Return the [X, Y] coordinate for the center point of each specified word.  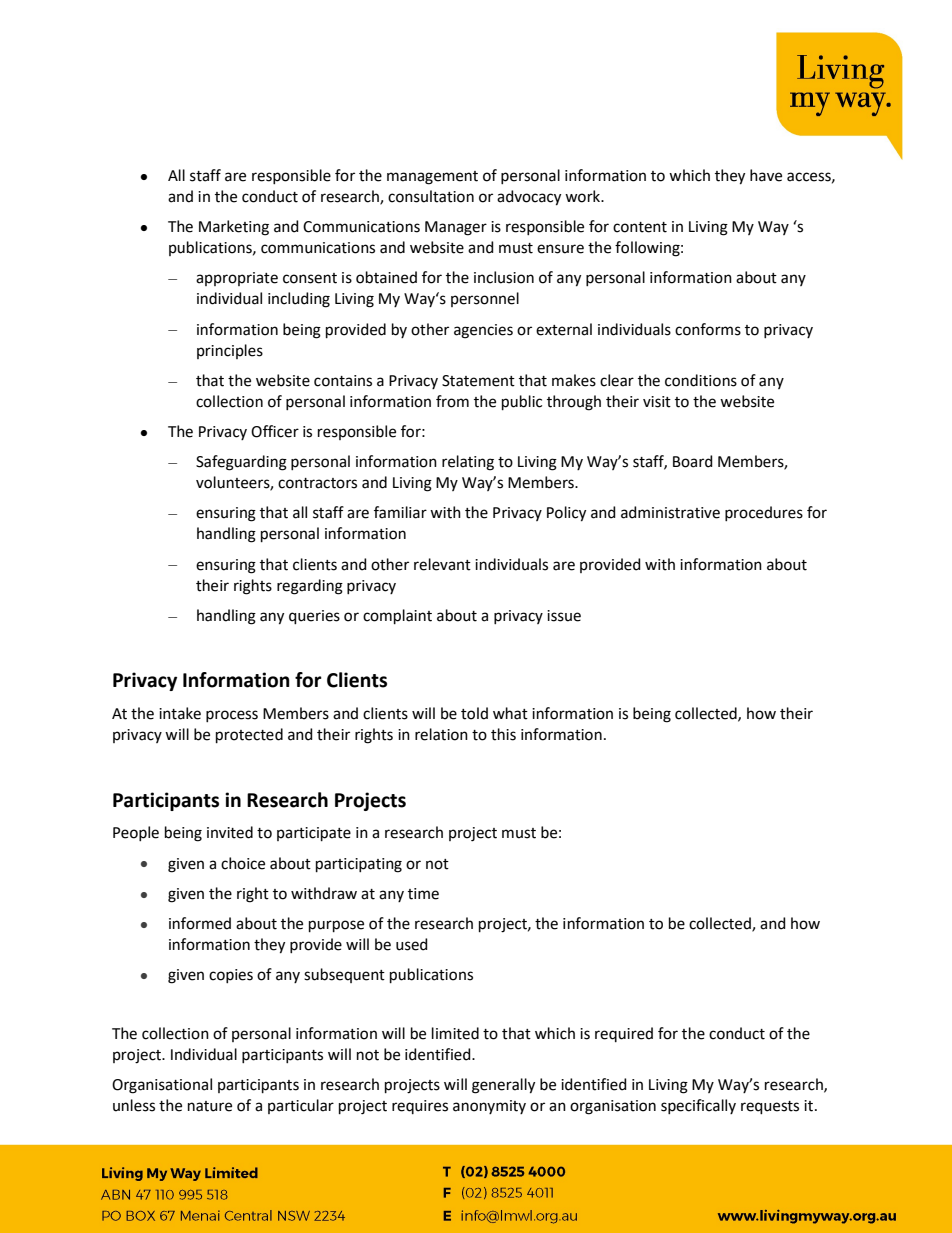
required [624, 1034]
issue [564, 616]
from [452, 401]
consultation [431, 196]
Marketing [234, 228]
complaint [397, 616]
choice [243, 863]
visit [657, 402]
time [423, 894]
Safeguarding [241, 463]
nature [210, 1106]
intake [180, 713]
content [640, 227]
